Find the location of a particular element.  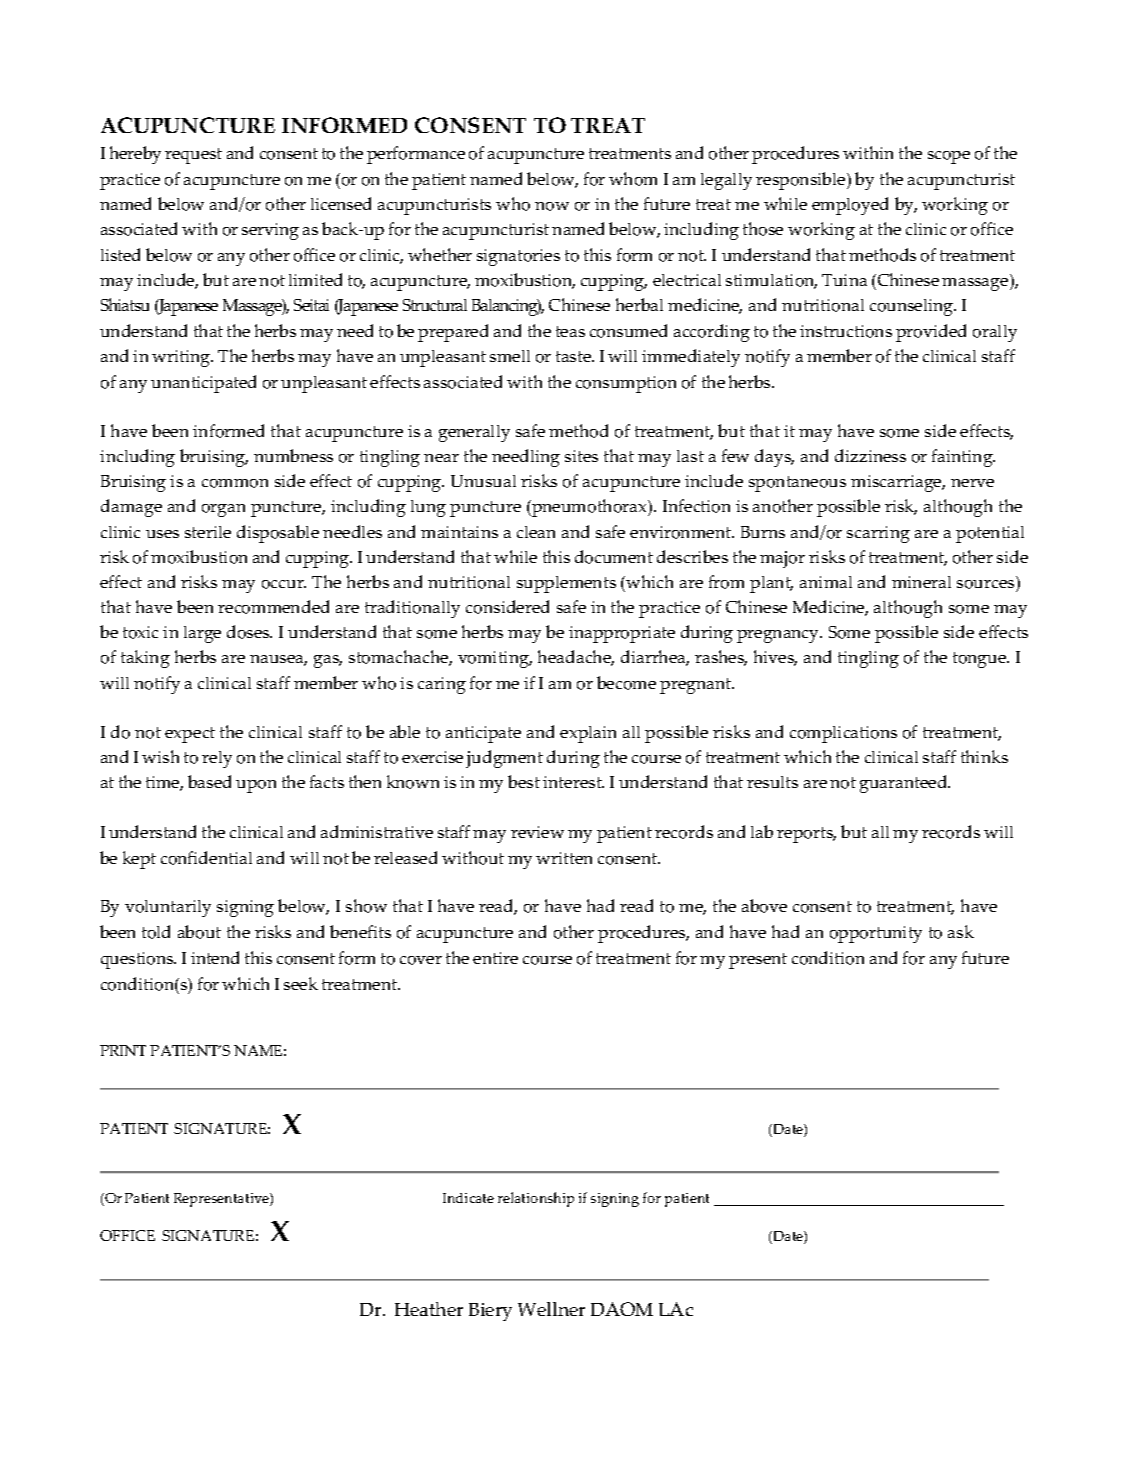

whom is located at coordinates (633, 179).
